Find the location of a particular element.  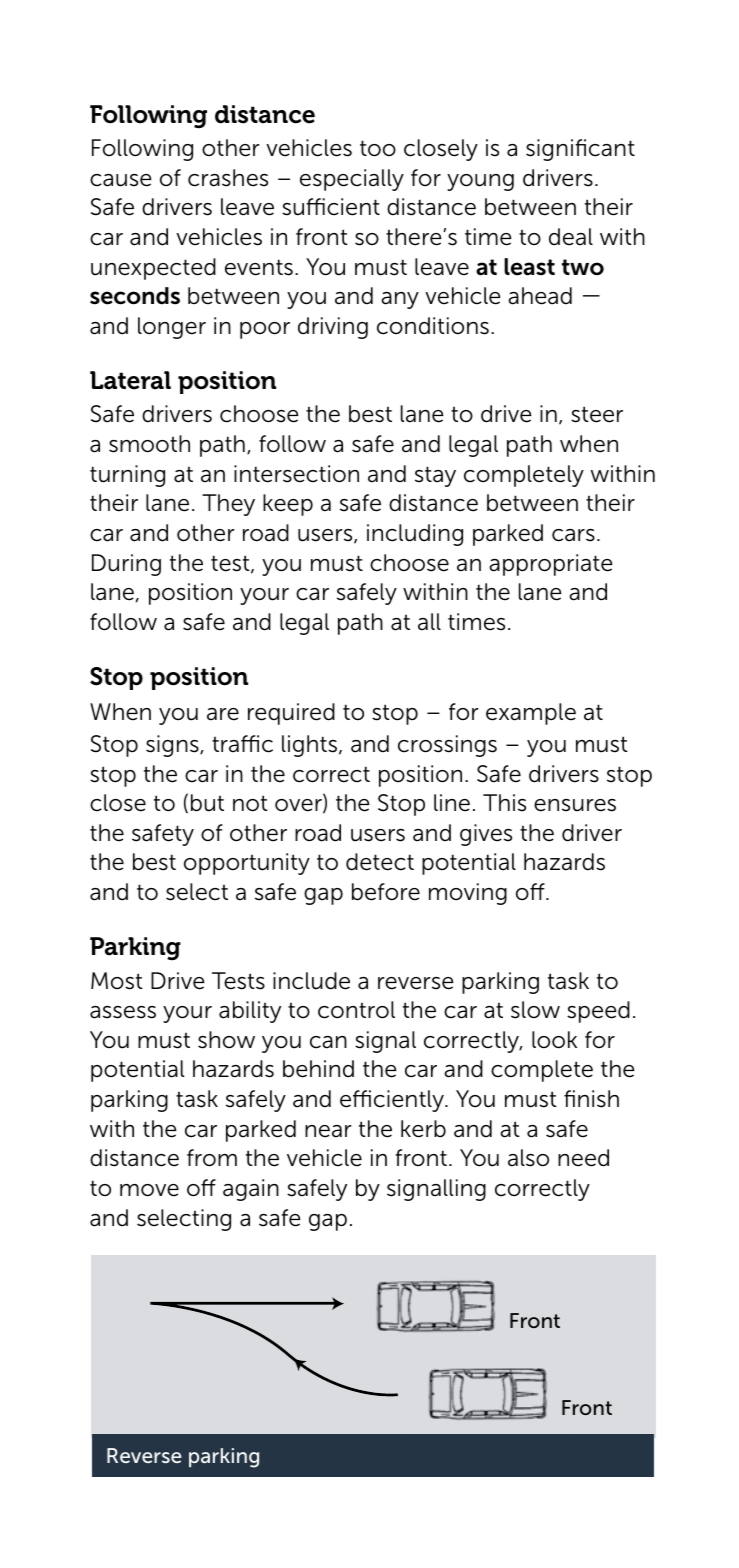

During is located at coordinates (126, 565).
